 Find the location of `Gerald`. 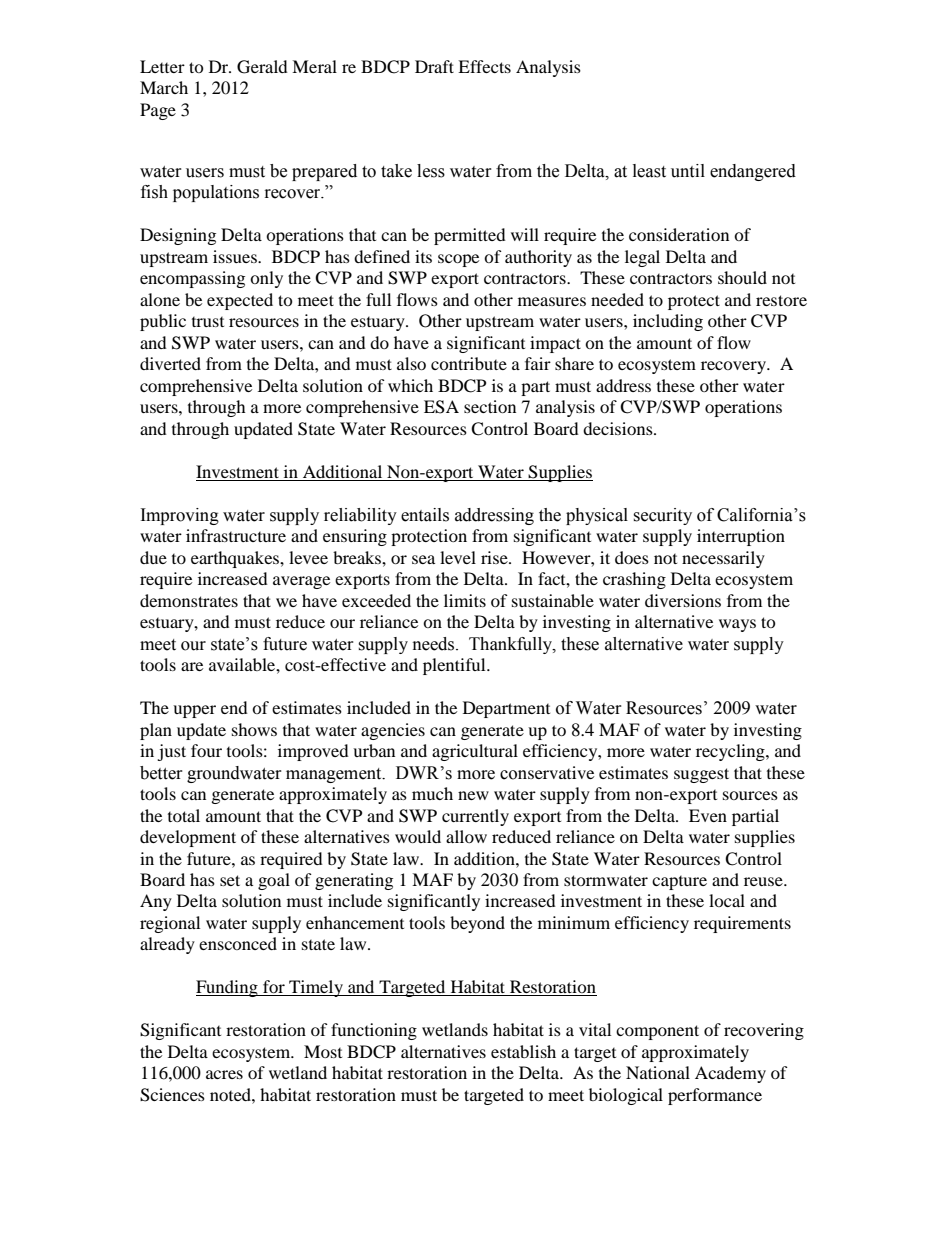

Gerald is located at coordinates (262, 67).
